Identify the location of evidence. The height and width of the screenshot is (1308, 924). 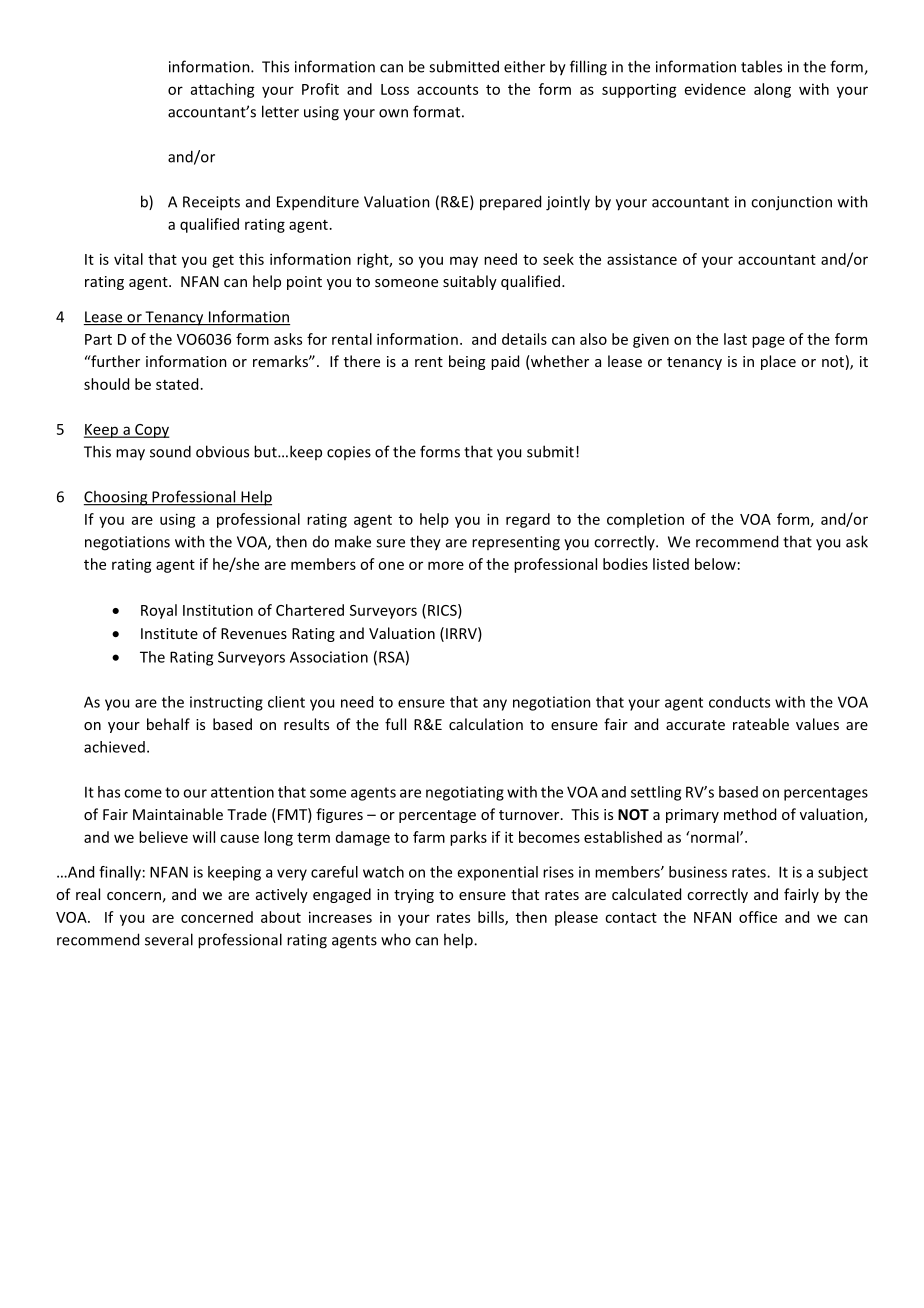
(715, 89).
